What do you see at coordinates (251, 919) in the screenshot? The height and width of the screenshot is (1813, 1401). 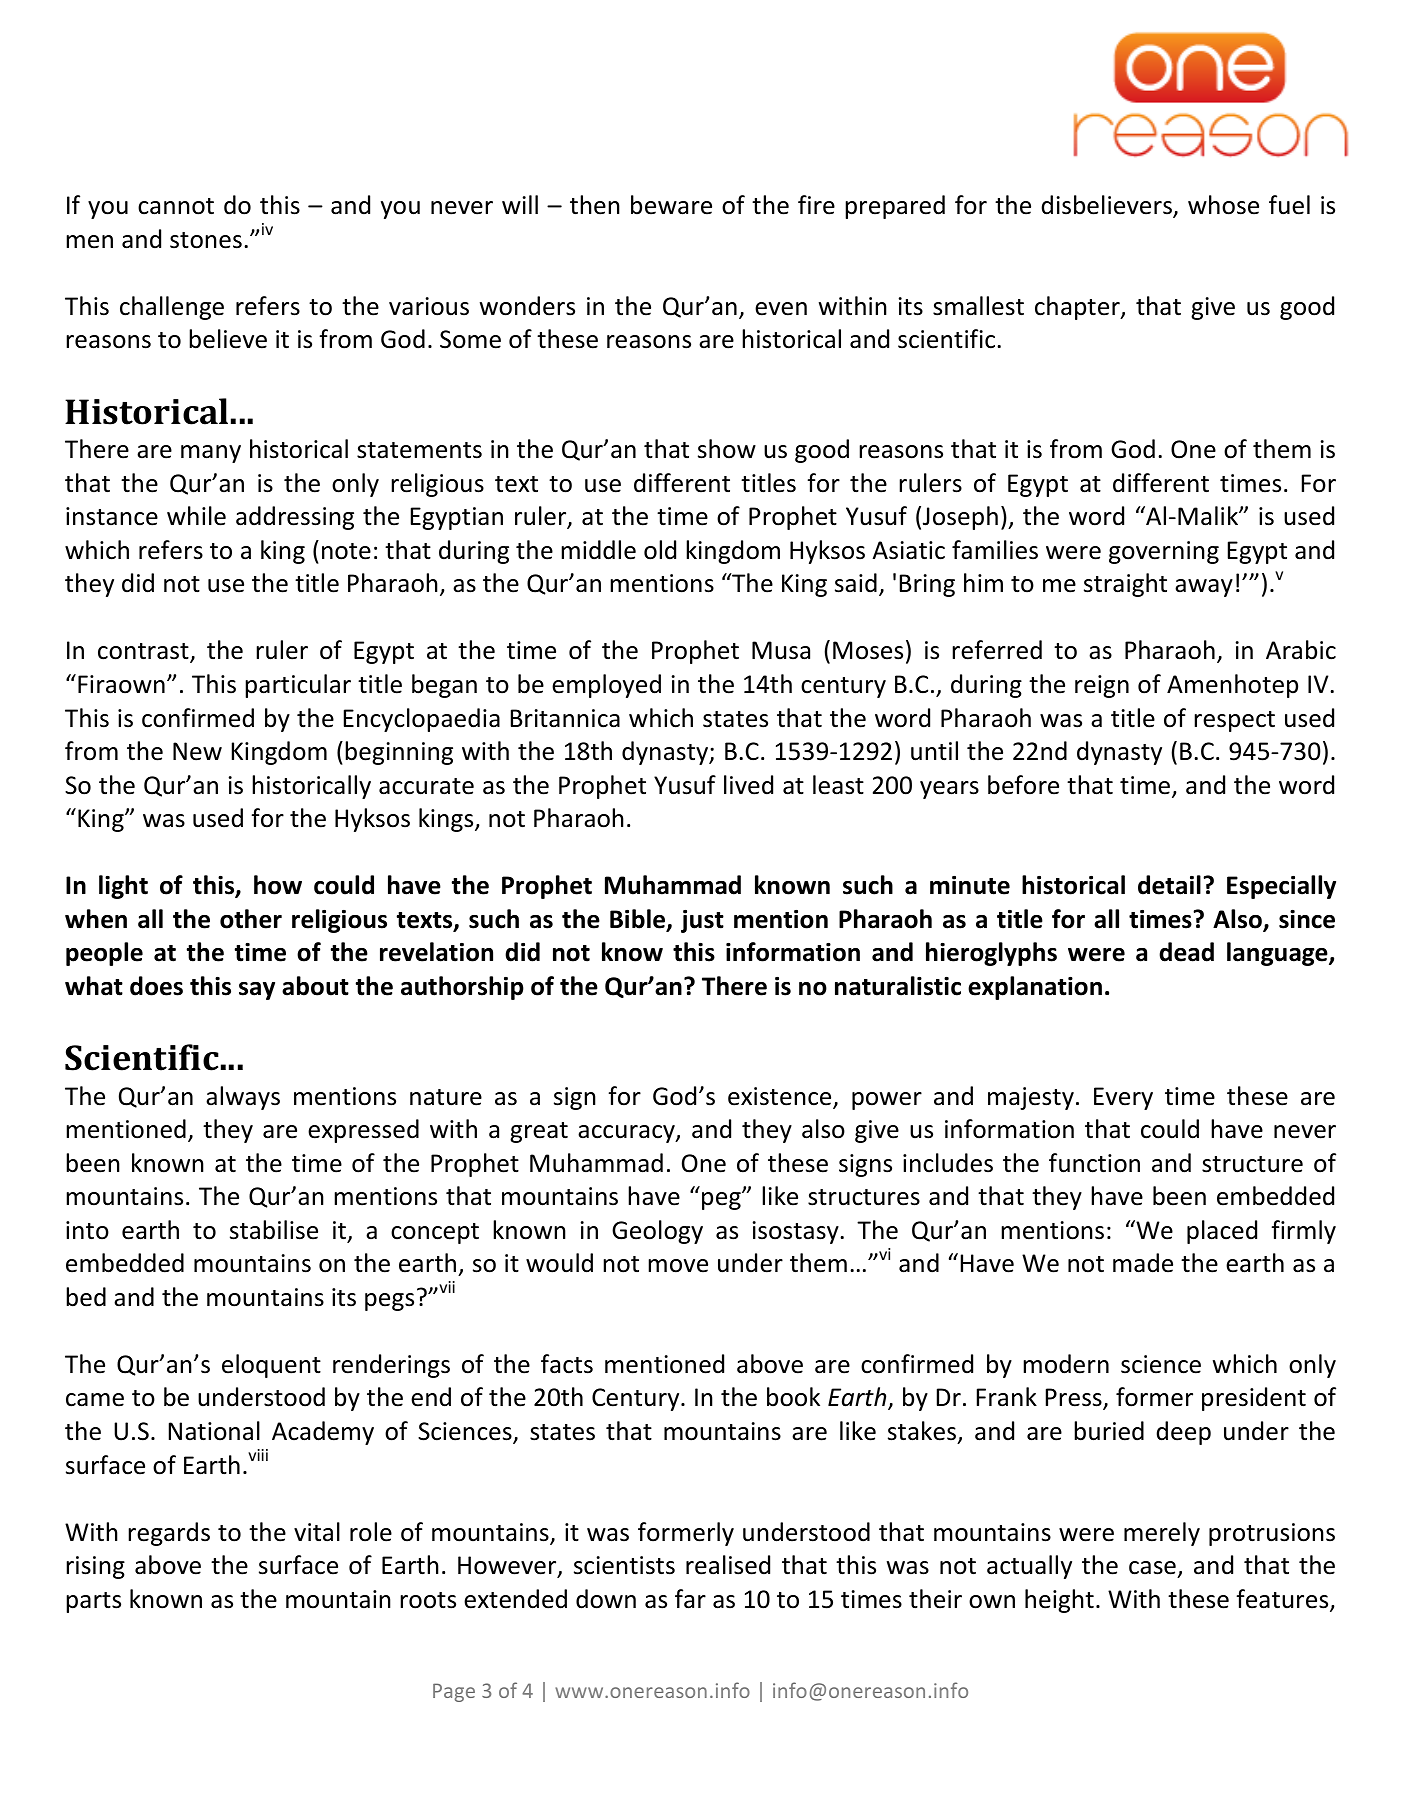 I see `other` at bounding box center [251, 919].
